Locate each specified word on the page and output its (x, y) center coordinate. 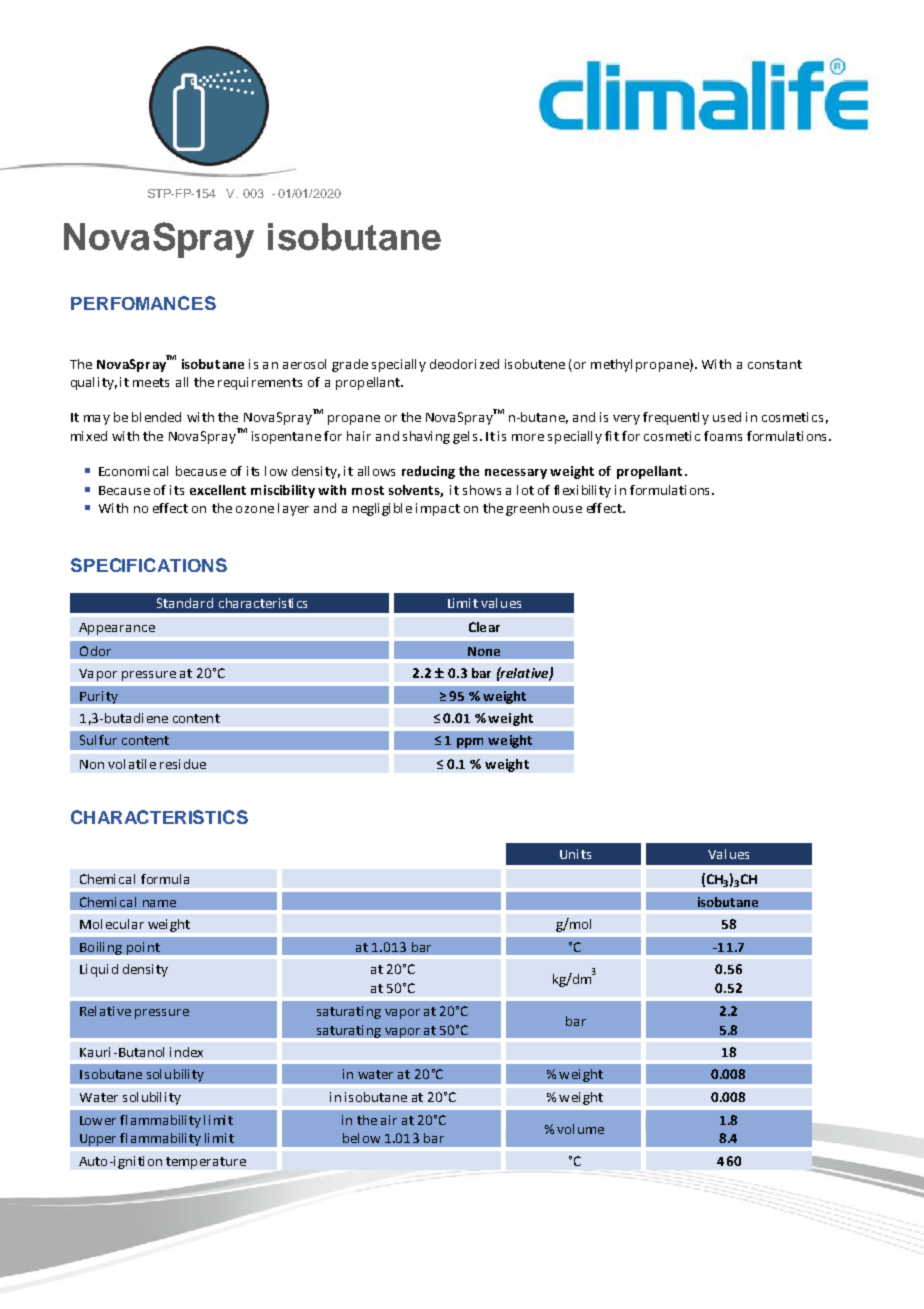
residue (183, 764)
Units (575, 854)
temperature (206, 1163)
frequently (676, 418)
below (361, 1138)
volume (580, 1129)
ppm (470, 743)
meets (151, 382)
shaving (426, 437)
